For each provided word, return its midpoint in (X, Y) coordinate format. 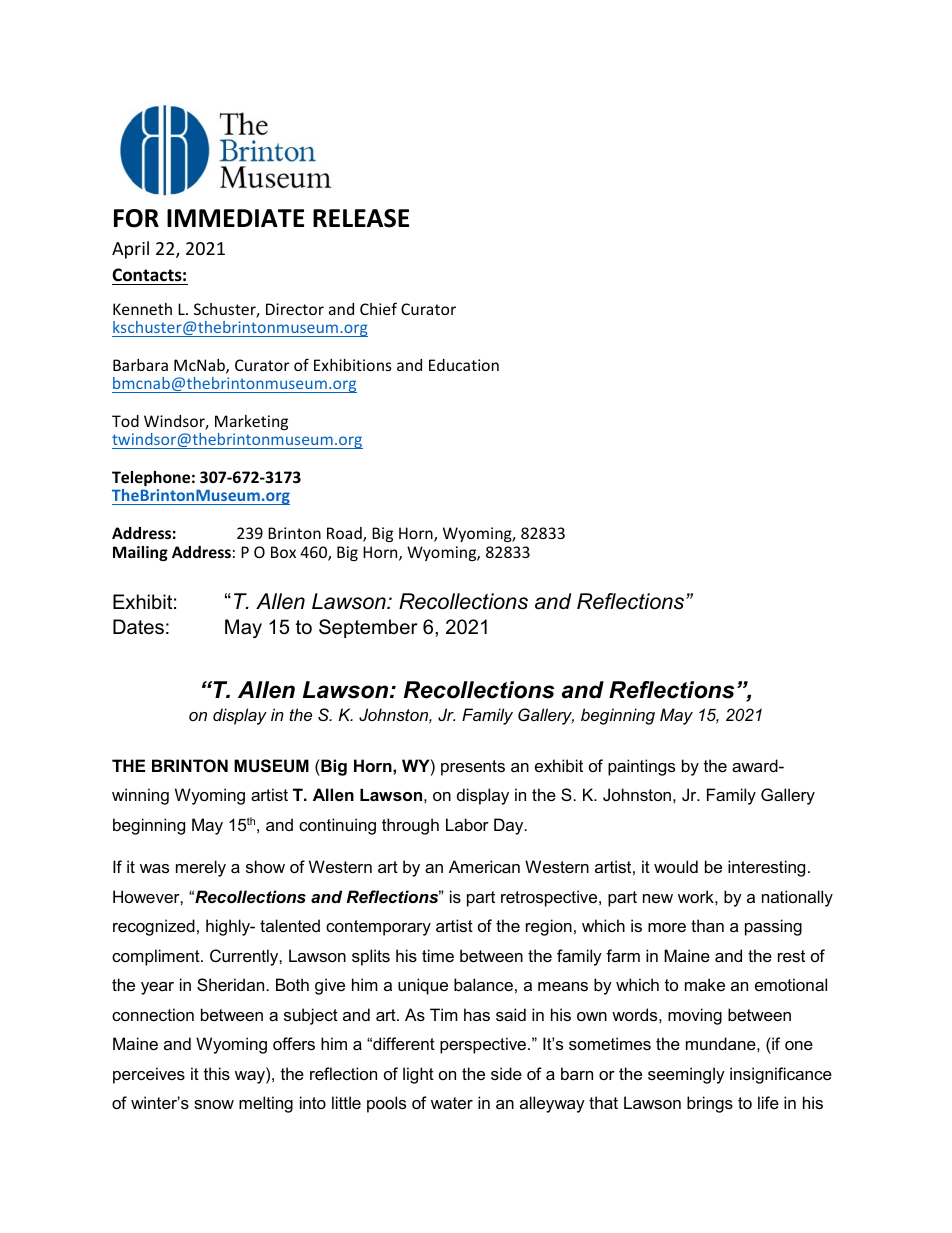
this (217, 1073)
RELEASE (361, 218)
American (484, 866)
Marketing (251, 422)
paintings (641, 767)
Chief (378, 308)
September (368, 628)
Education (464, 365)
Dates (138, 627)
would (676, 866)
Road (345, 534)
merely (201, 868)
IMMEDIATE (235, 218)
